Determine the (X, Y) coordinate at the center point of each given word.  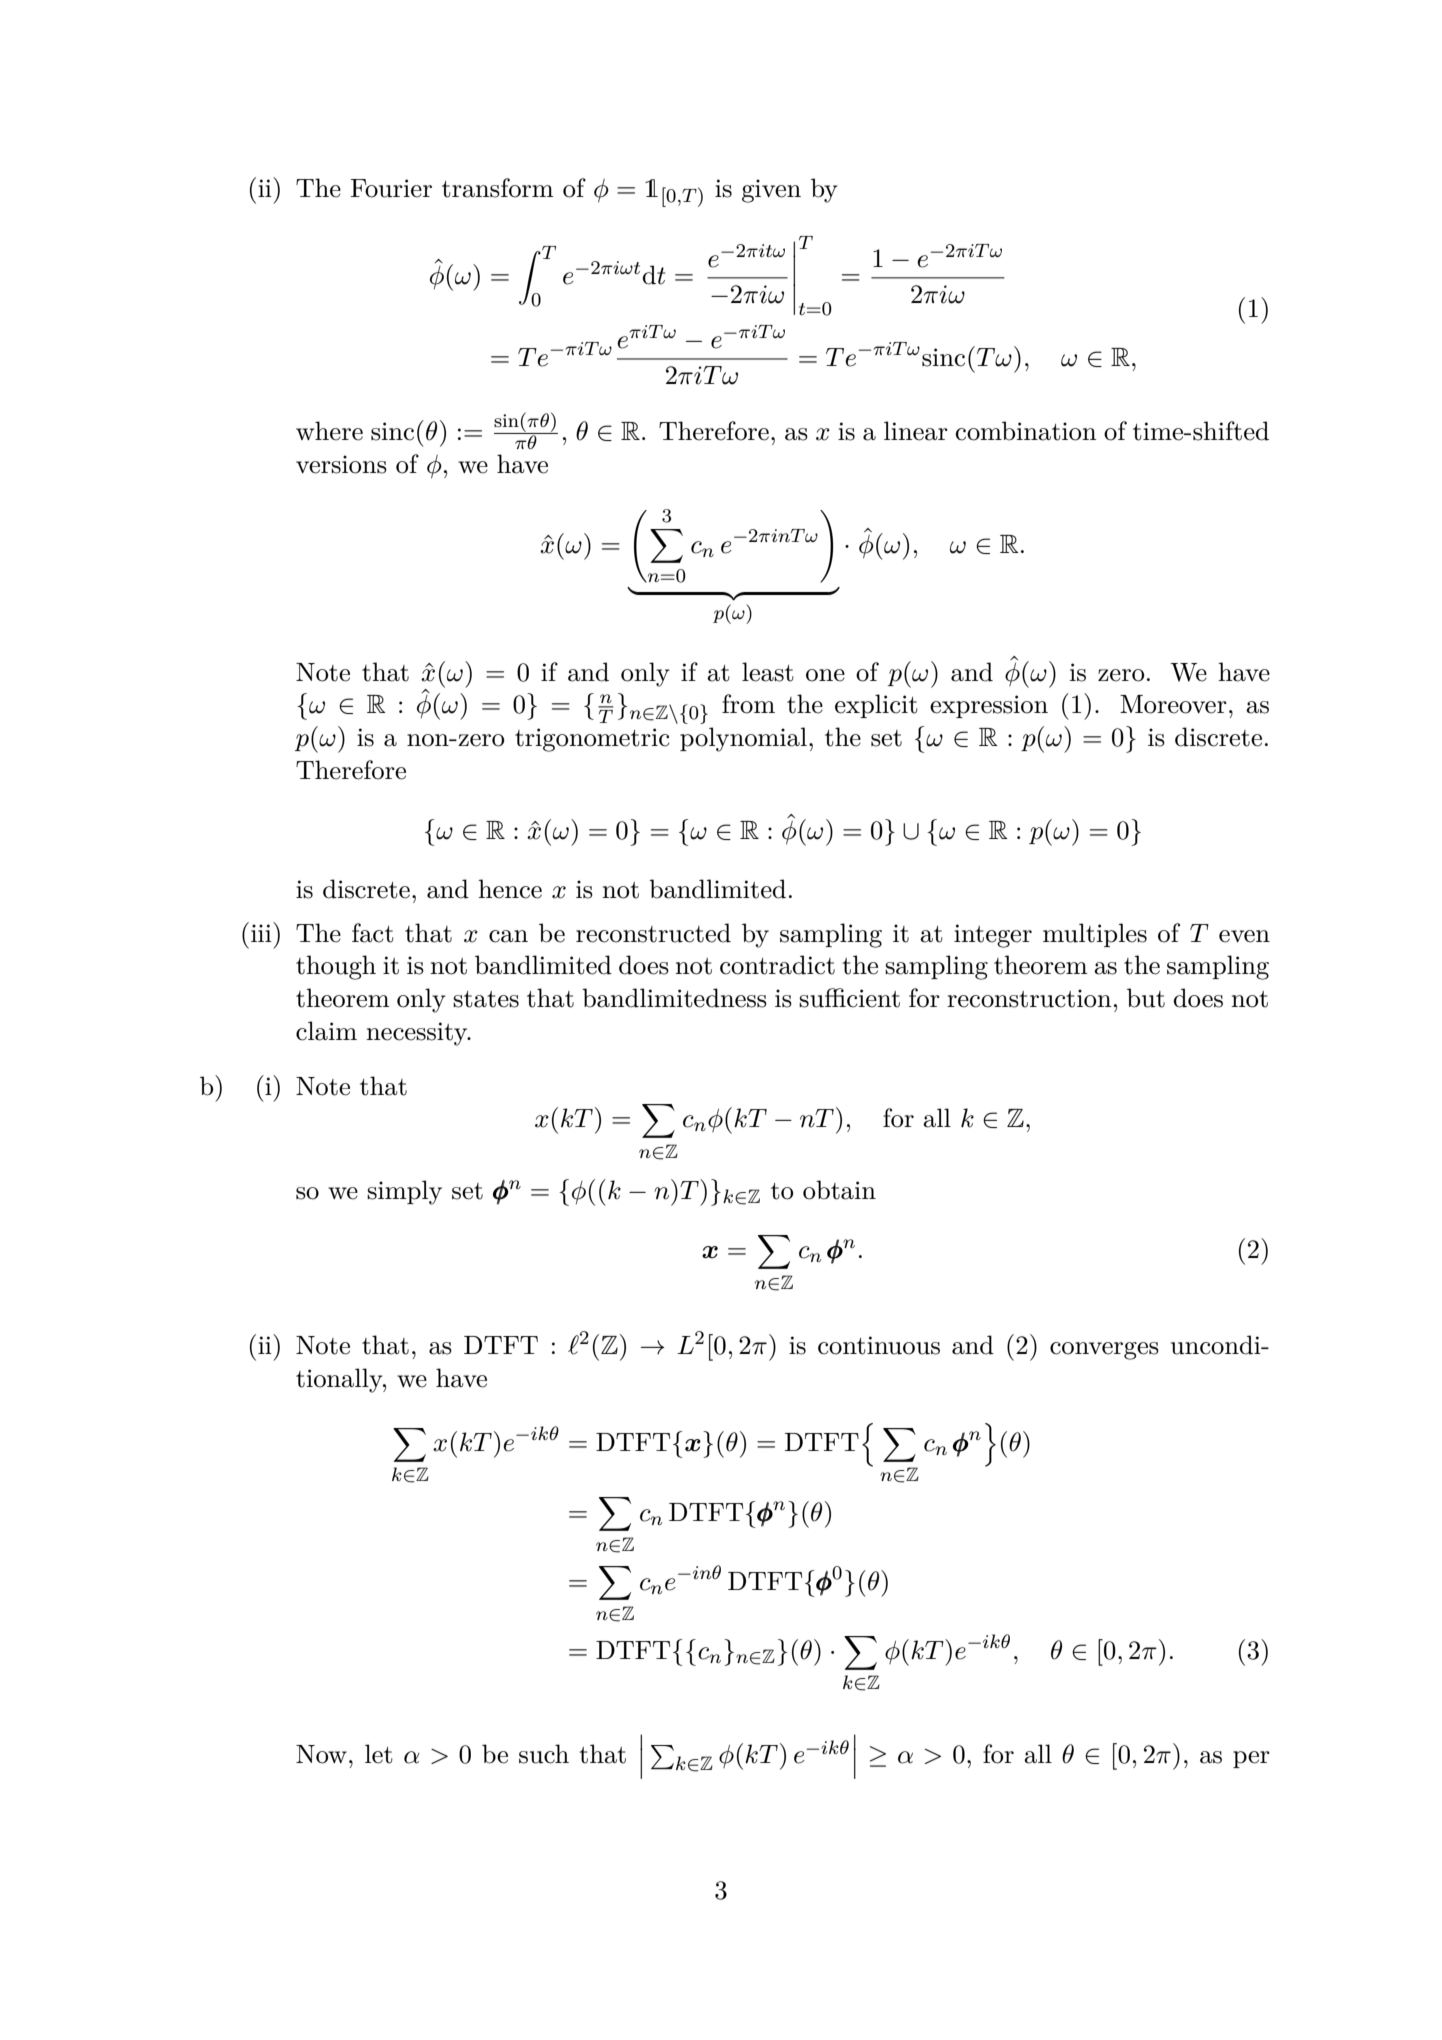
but (1146, 998)
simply (404, 1192)
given (771, 191)
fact (373, 933)
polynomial (743, 739)
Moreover (1173, 704)
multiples (1095, 935)
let (379, 1754)
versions (341, 464)
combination (1026, 431)
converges (1104, 1351)
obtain (839, 1190)
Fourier (391, 188)
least (768, 672)
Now (321, 1754)
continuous (879, 1345)
